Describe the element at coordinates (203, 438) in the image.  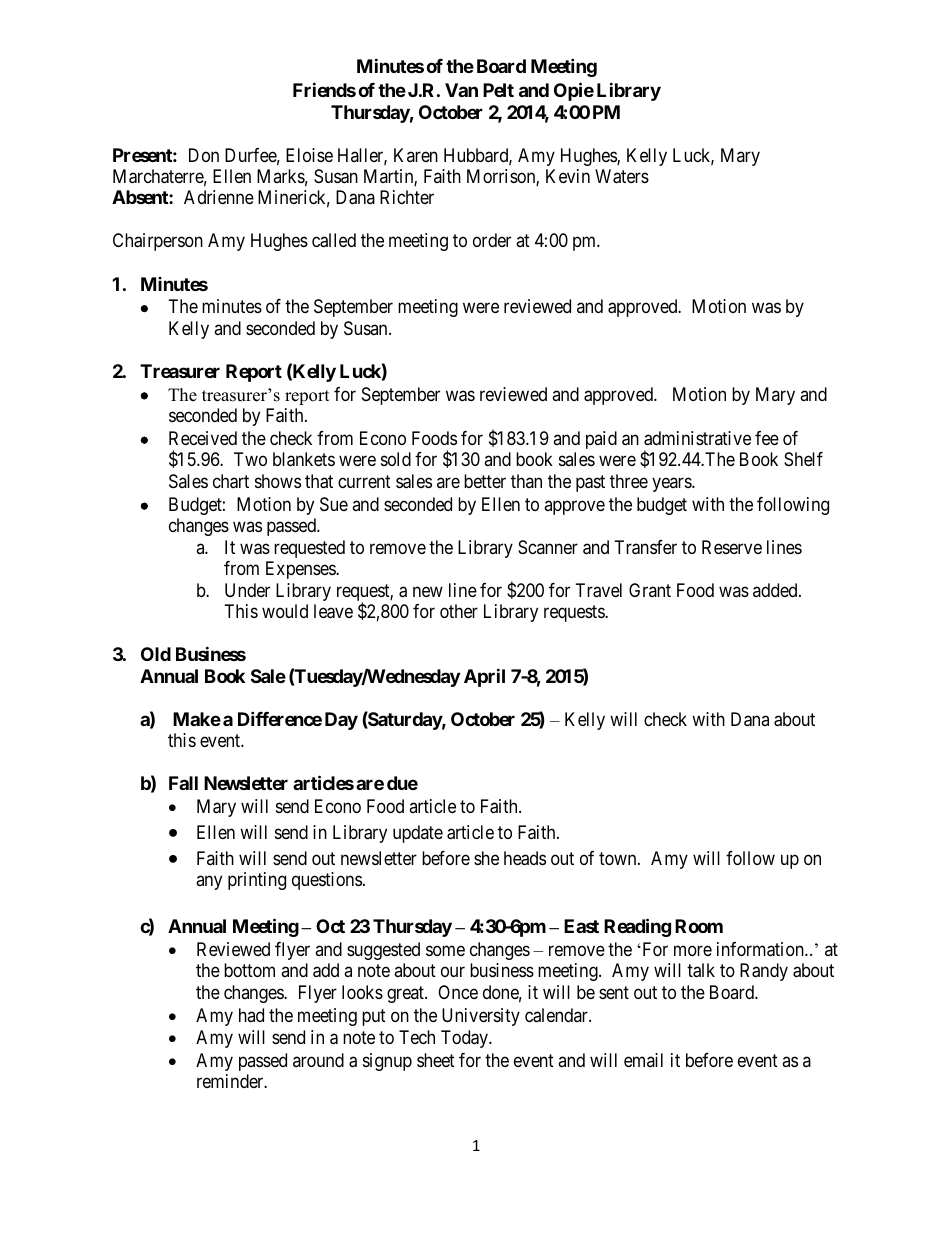
I see `Received` at that location.
